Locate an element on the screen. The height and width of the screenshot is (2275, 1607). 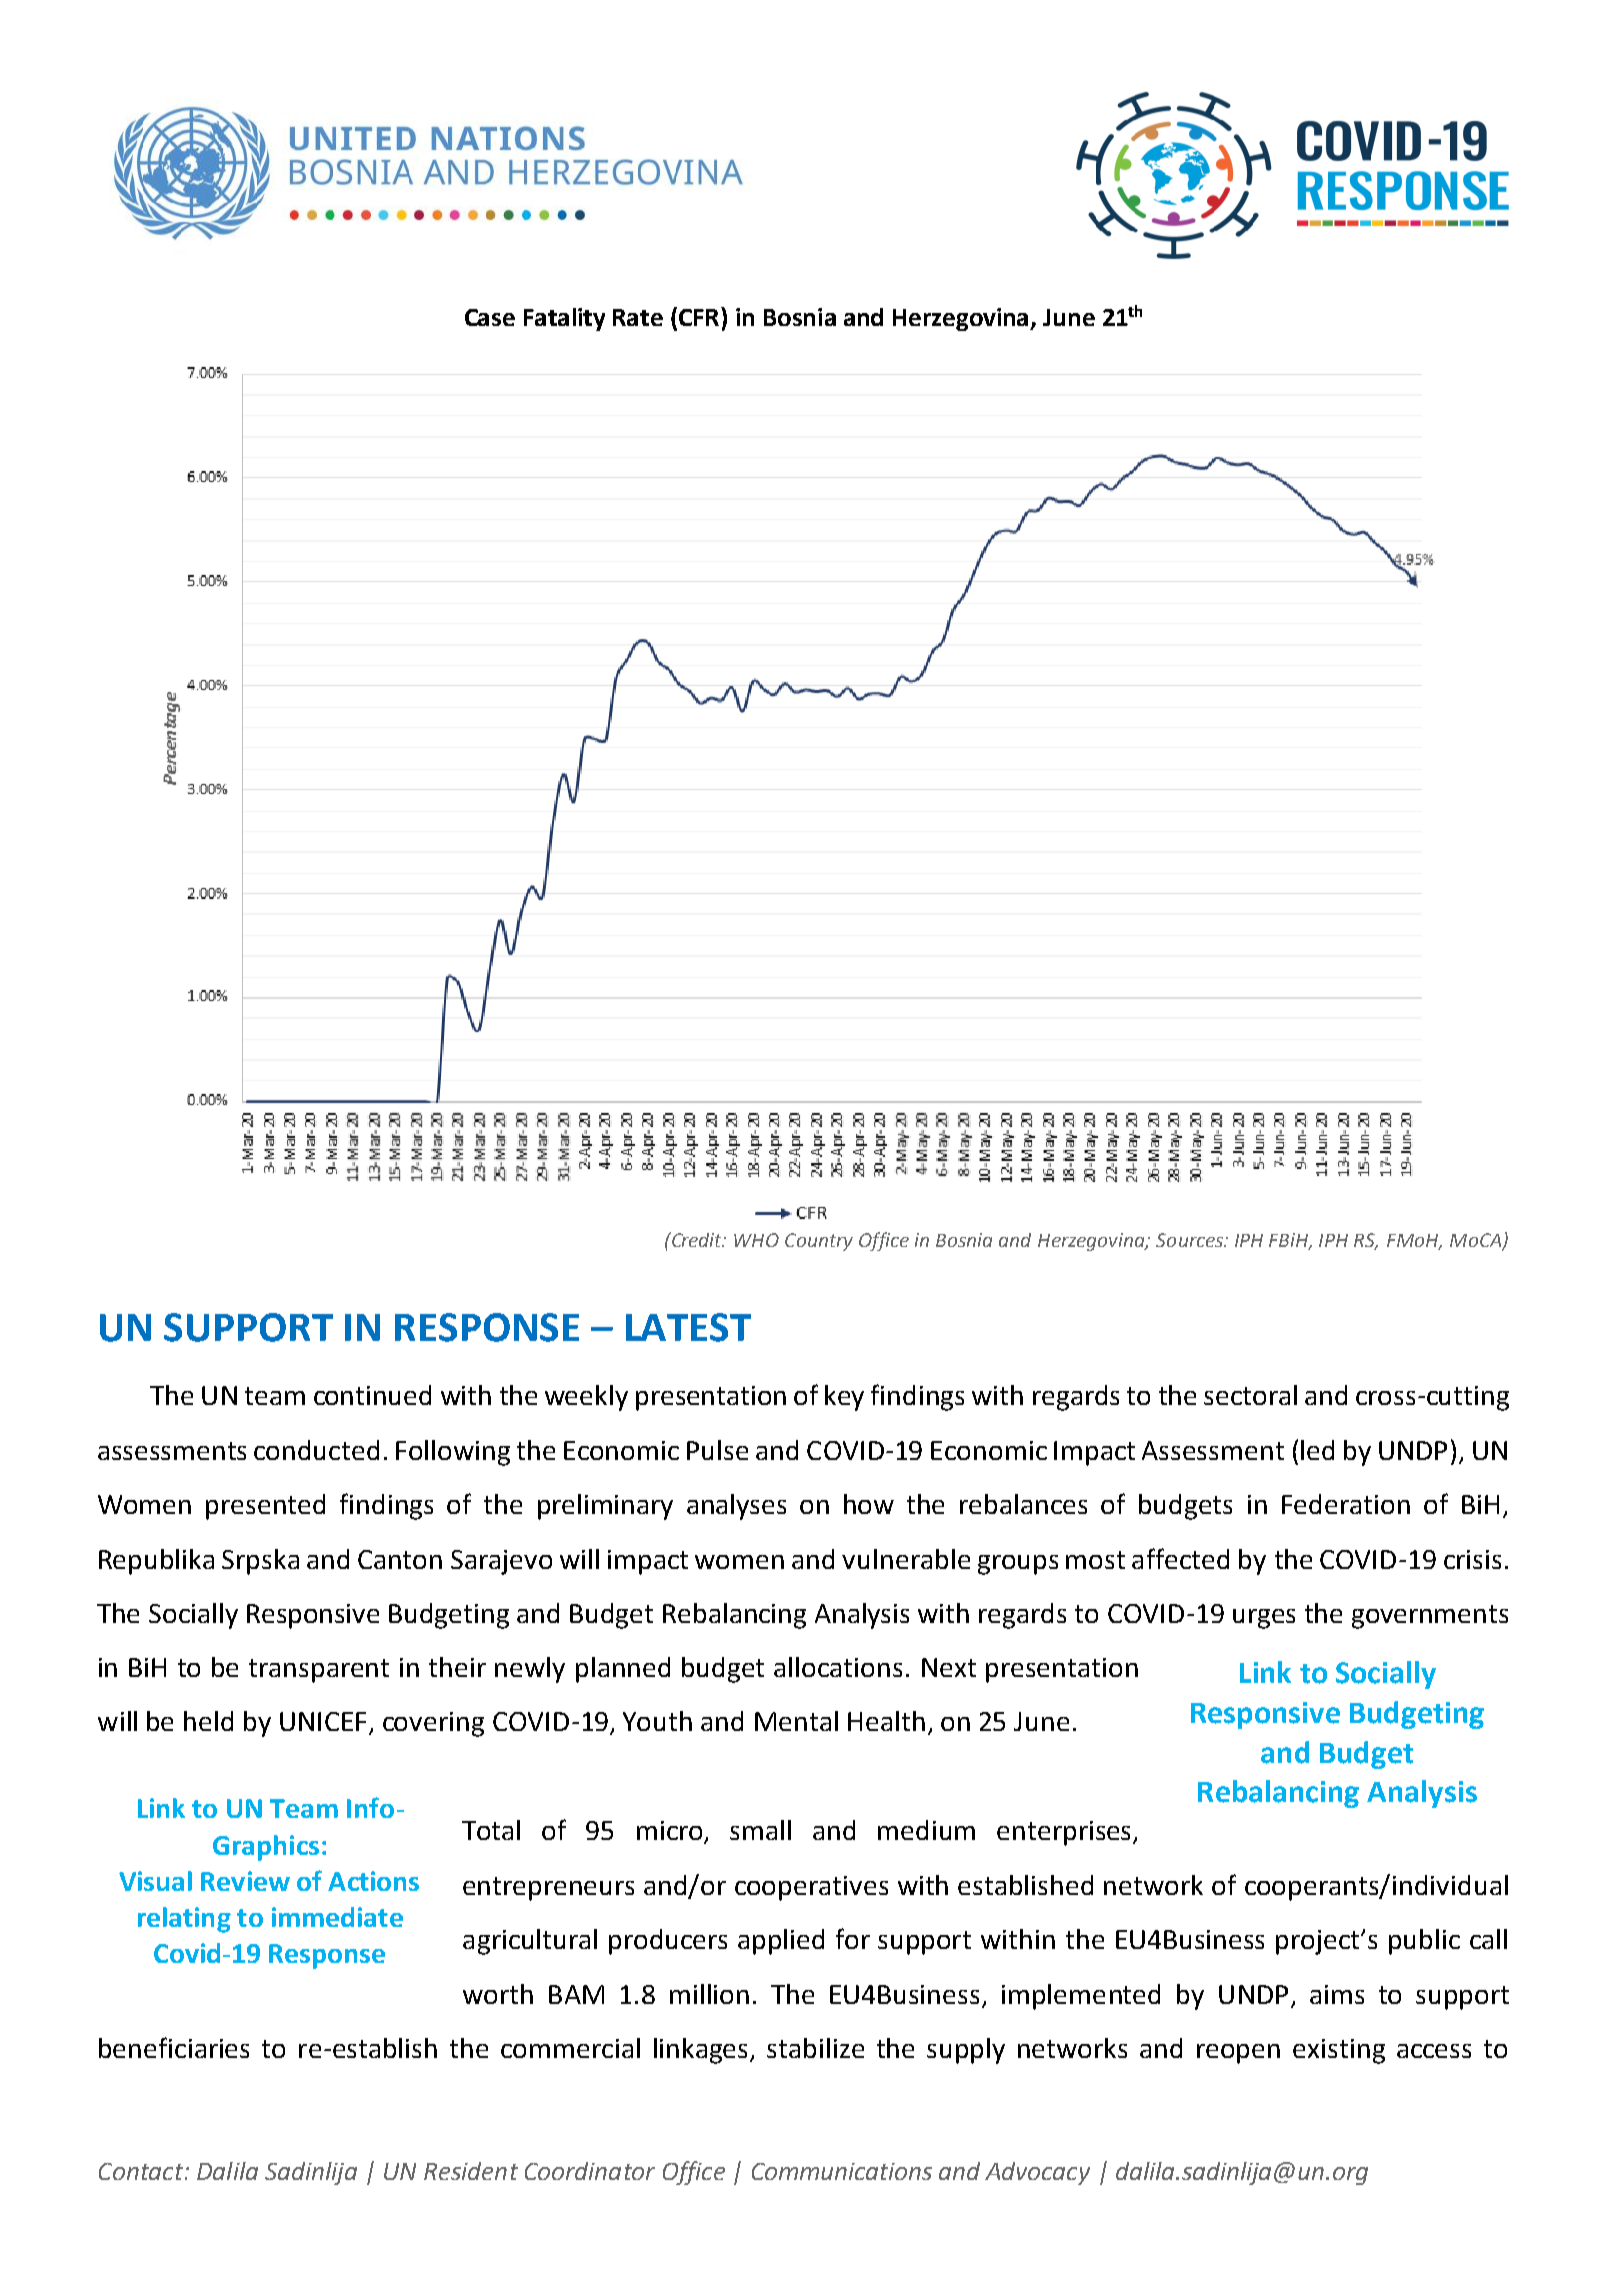
Rate is located at coordinates (638, 317).
